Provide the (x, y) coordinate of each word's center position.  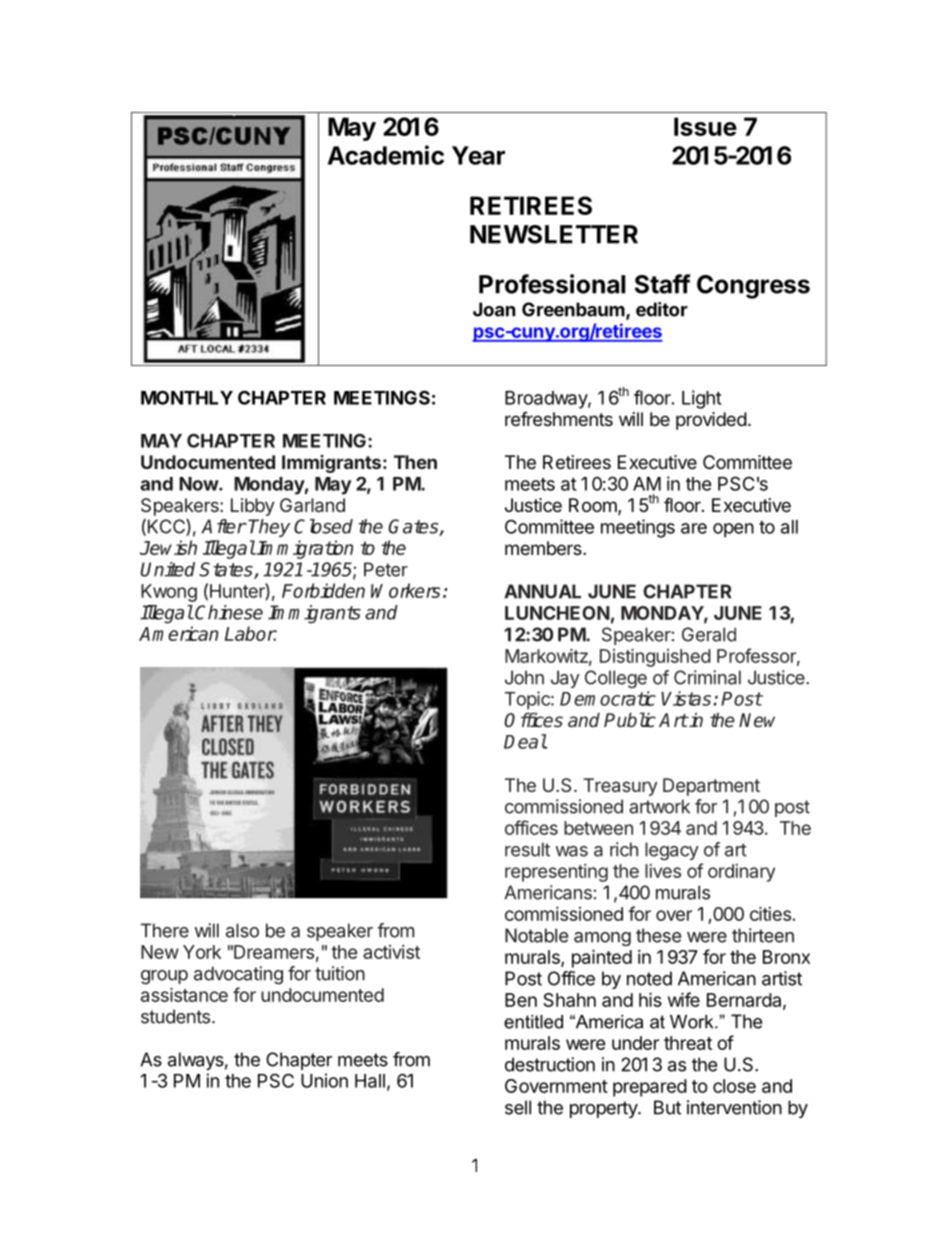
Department (711, 787)
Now (199, 484)
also (242, 930)
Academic (386, 155)
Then (415, 462)
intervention (734, 1107)
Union (324, 1080)
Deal (525, 741)
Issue (705, 126)
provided (711, 421)
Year (478, 155)
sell (518, 1107)
